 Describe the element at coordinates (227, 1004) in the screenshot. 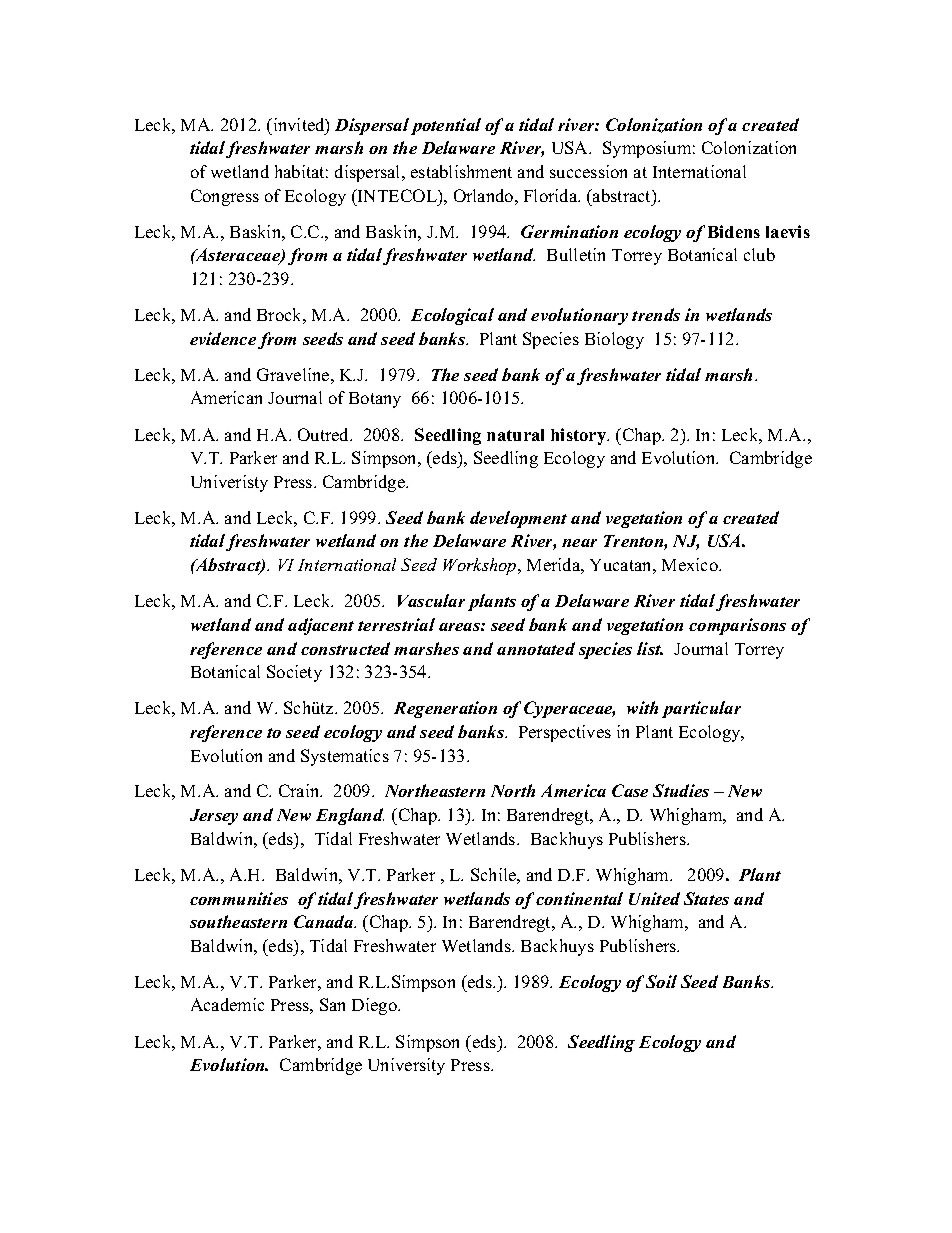

I see `Academic` at that location.
